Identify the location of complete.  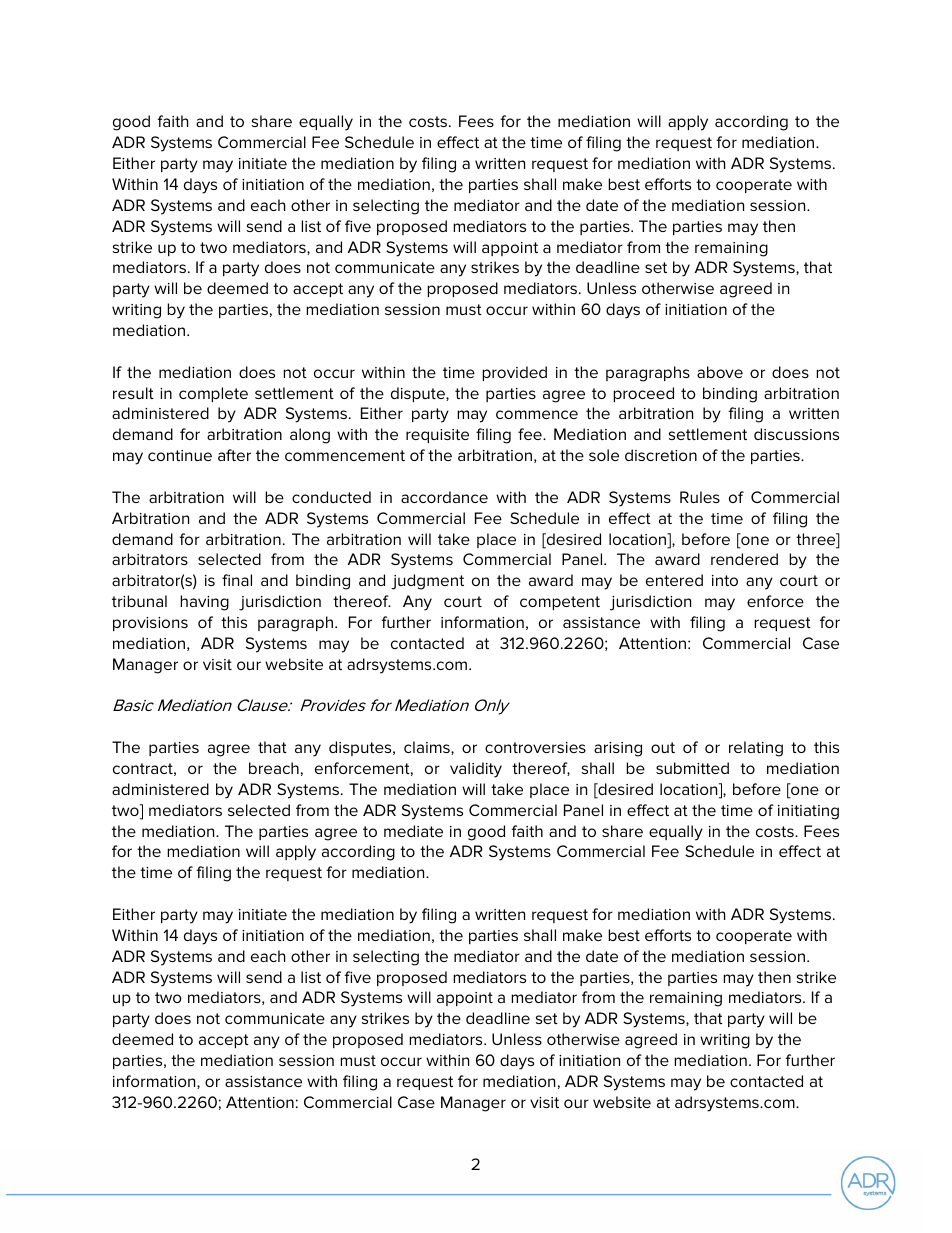
(213, 394).
